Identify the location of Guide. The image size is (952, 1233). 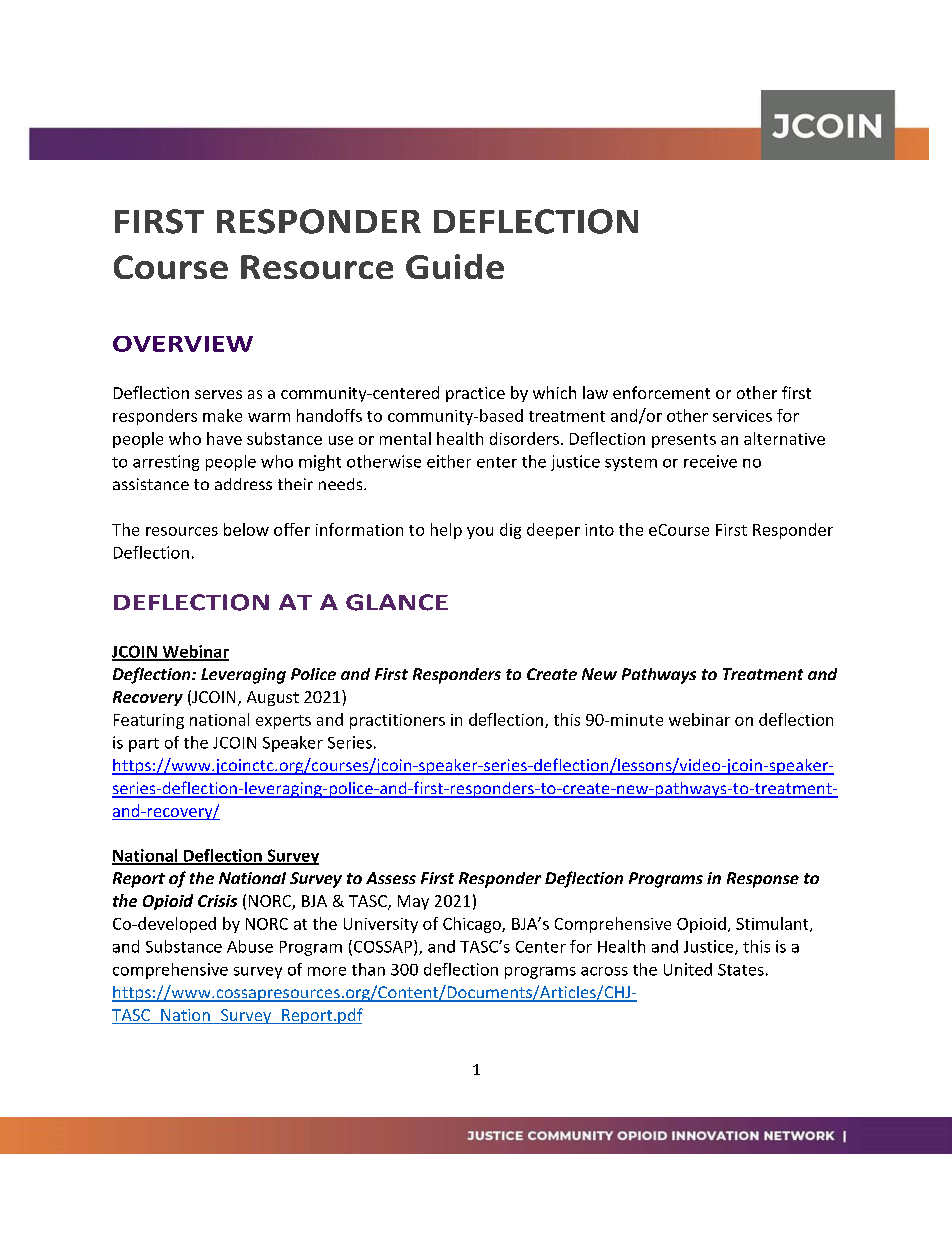
(455, 266).
